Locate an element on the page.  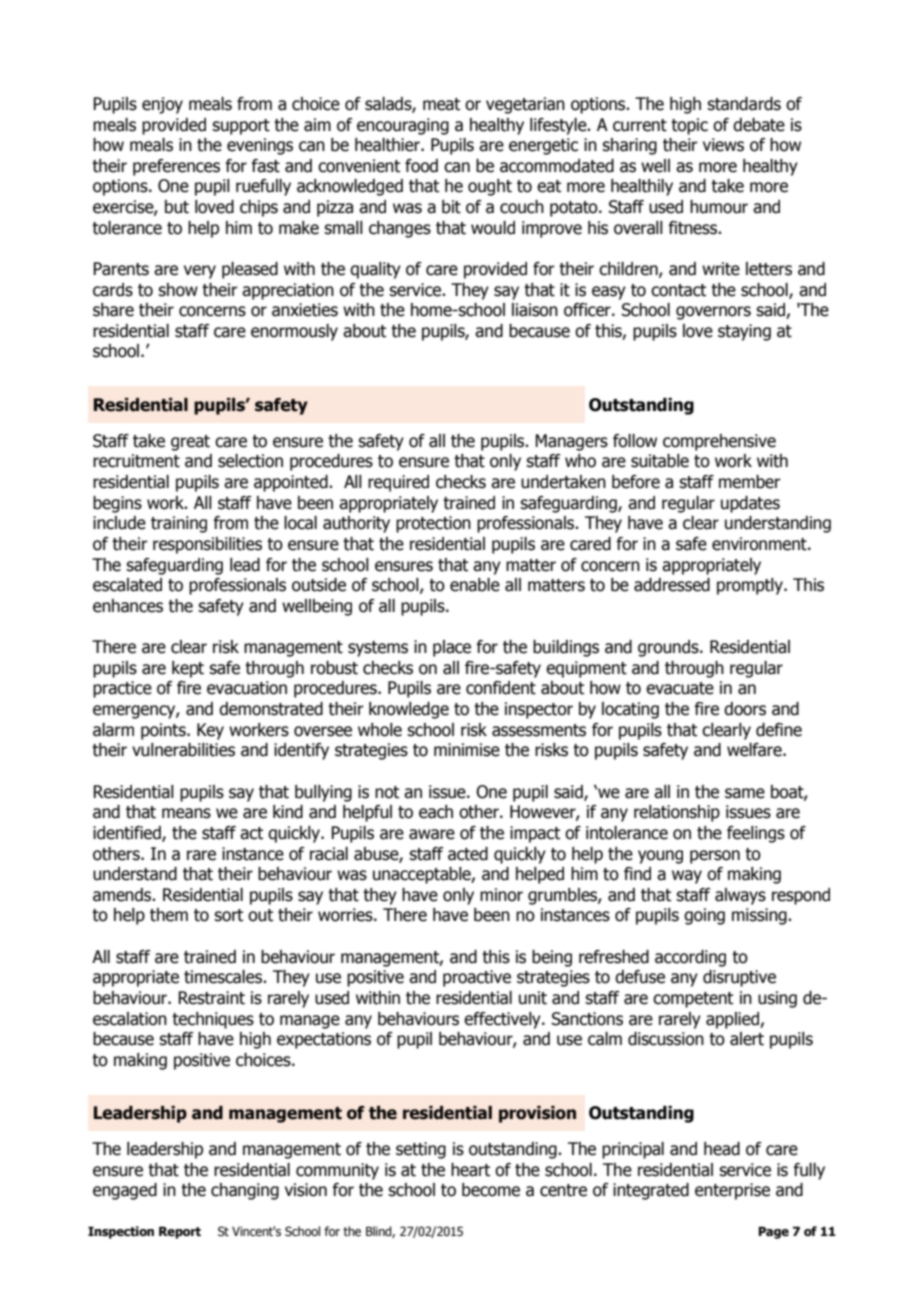
Report is located at coordinates (180, 1232).
